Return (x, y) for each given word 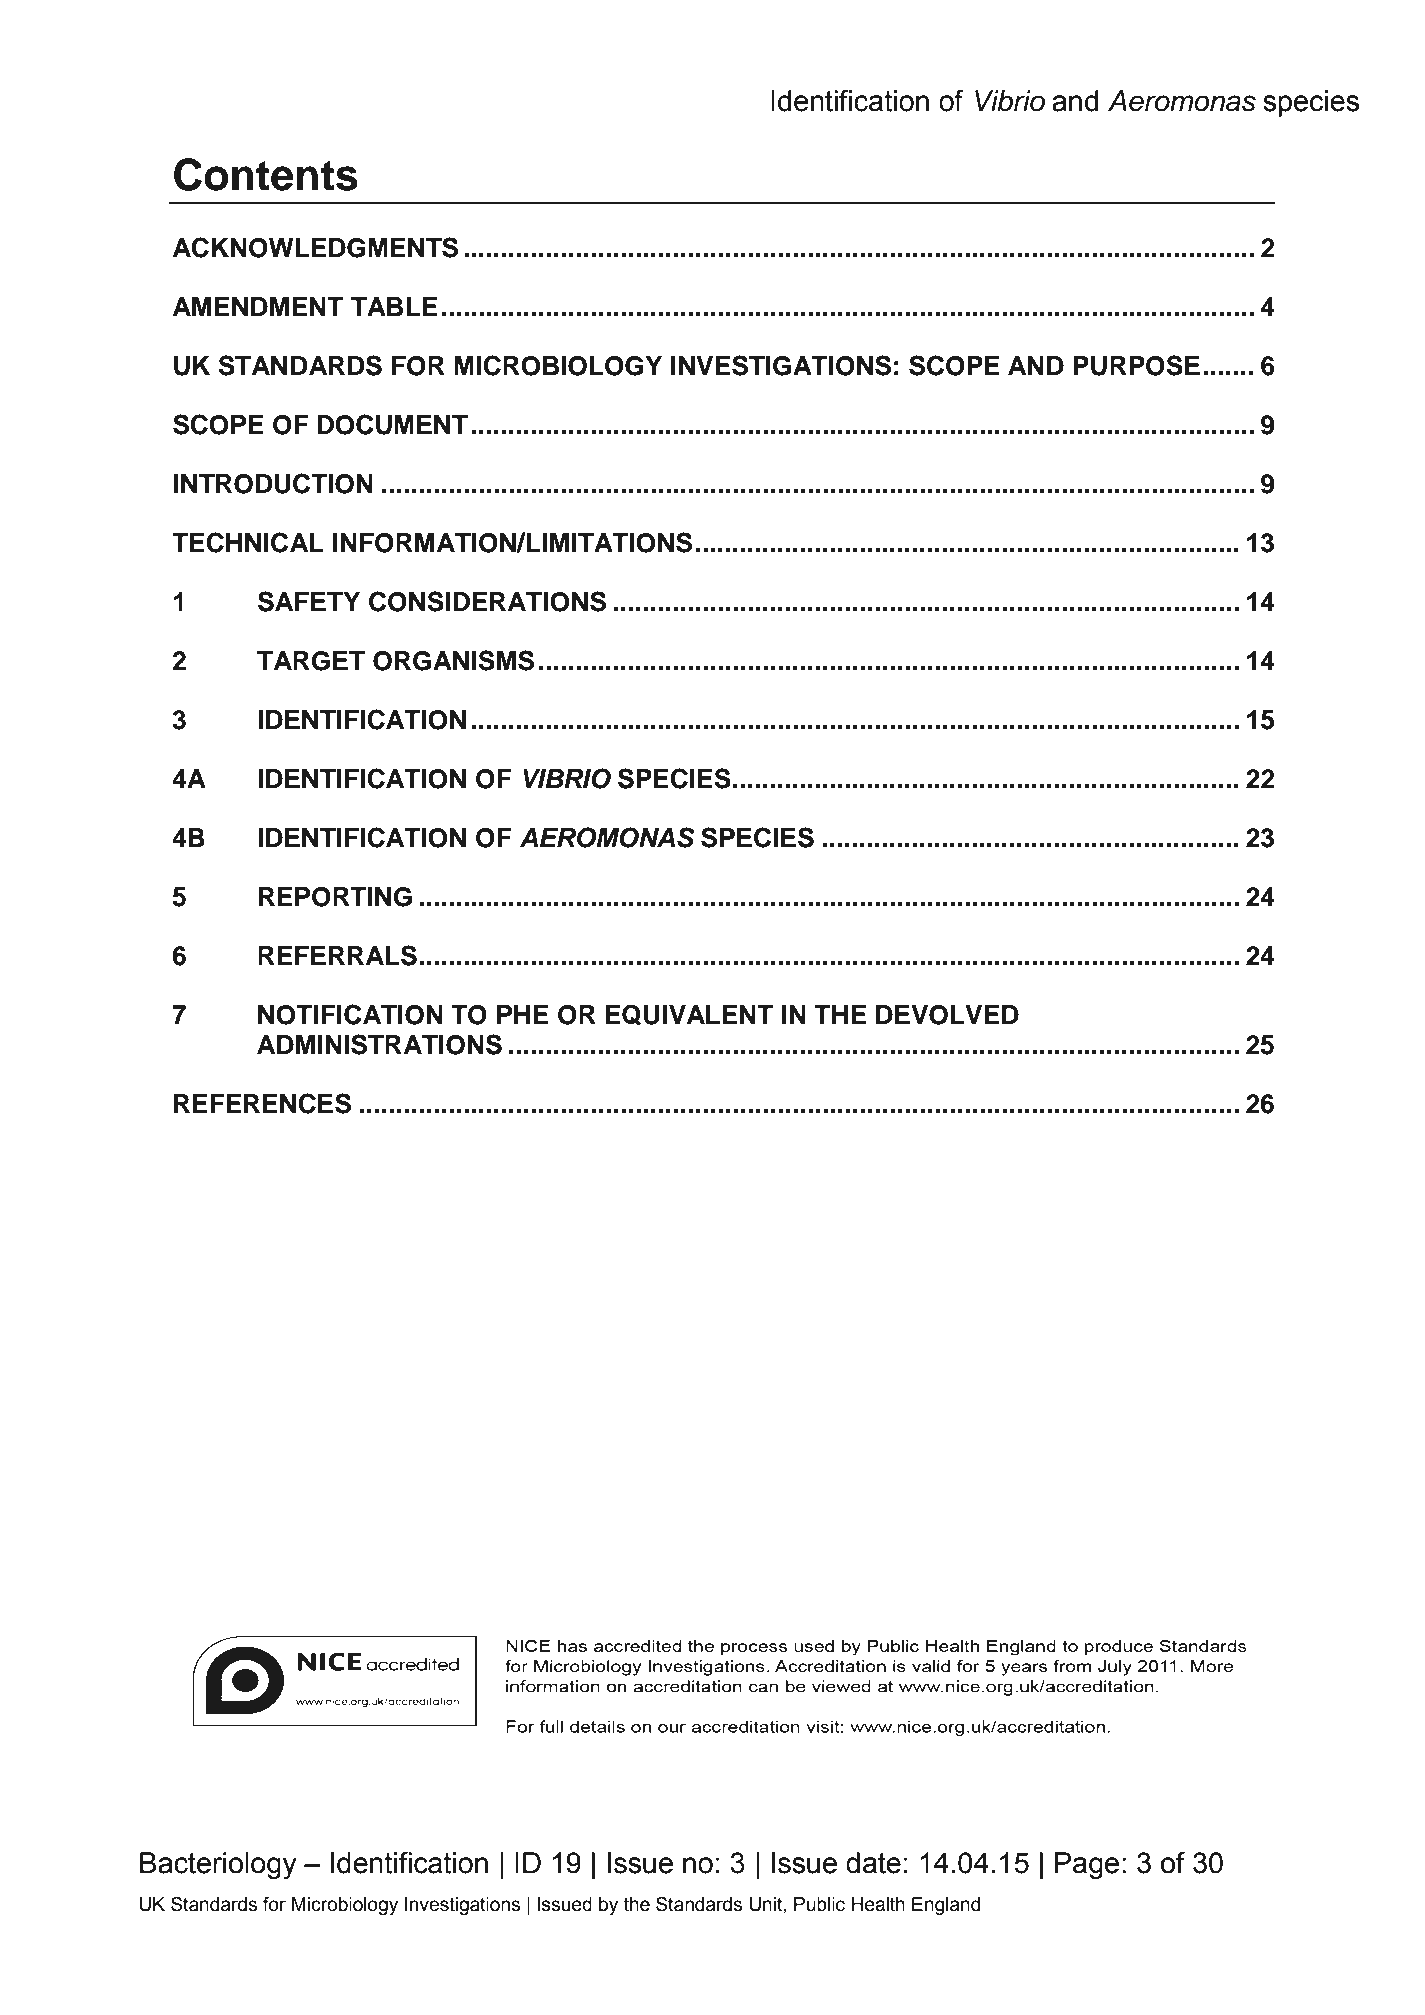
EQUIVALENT (690, 1015)
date (873, 1863)
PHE (523, 1014)
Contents (266, 174)
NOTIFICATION (350, 1014)
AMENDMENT (258, 306)
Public (819, 1904)
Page (1087, 1866)
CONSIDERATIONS (487, 601)
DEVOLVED (947, 1015)
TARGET (311, 661)
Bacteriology (218, 1866)
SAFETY (309, 601)
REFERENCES (262, 1103)
